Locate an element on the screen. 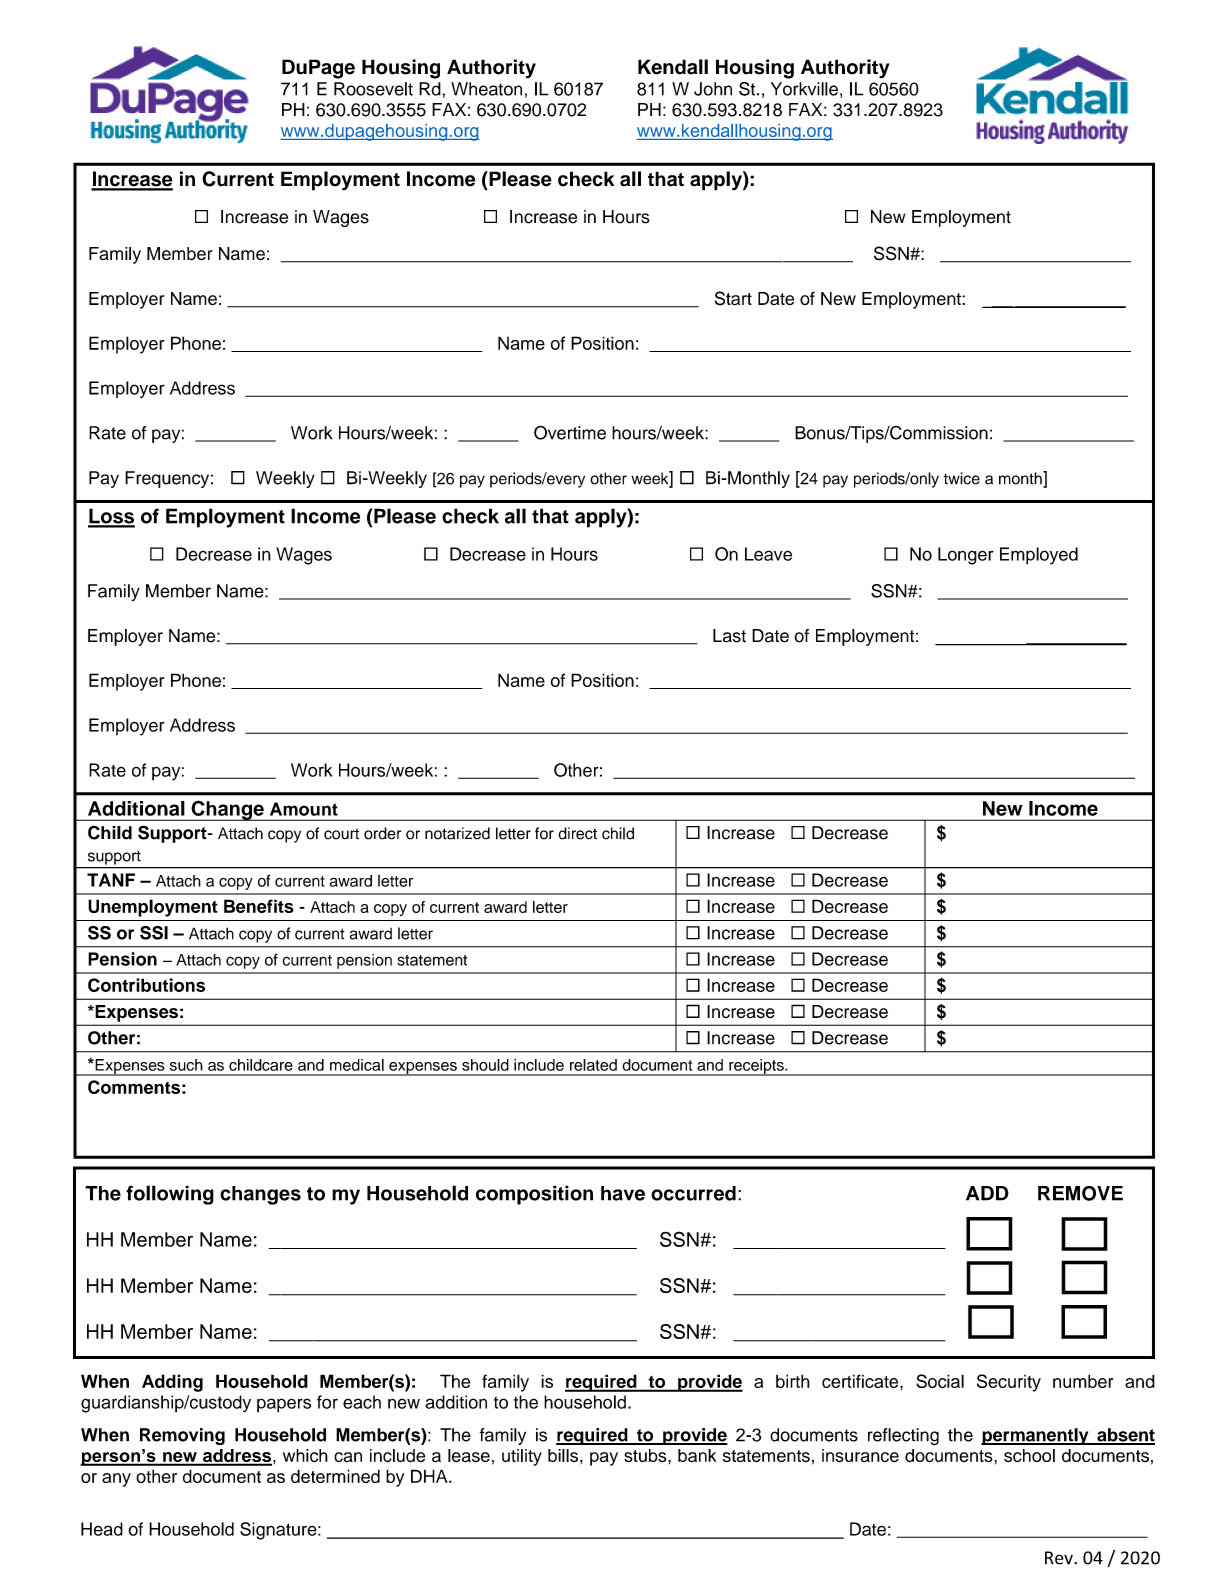  Rev is located at coordinates (1060, 1558).
